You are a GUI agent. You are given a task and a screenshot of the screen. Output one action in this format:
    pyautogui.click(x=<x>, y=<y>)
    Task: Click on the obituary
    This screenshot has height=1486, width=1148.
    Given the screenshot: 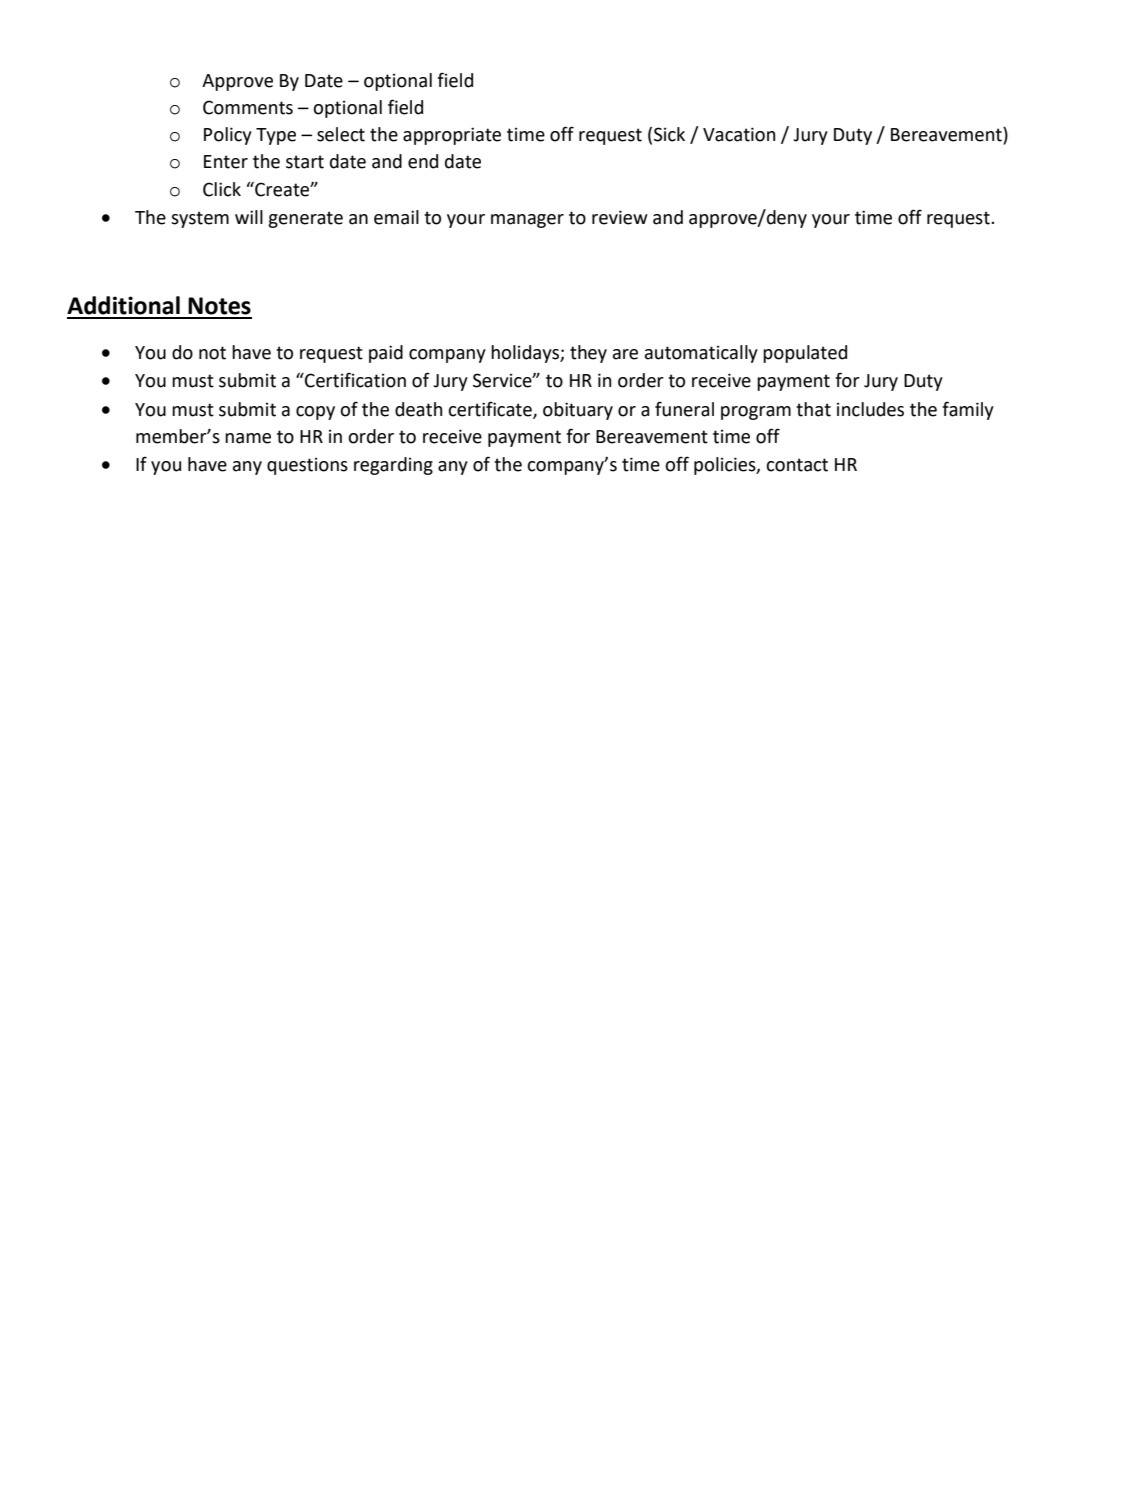 What is the action you would take?
    pyautogui.click(x=578, y=411)
